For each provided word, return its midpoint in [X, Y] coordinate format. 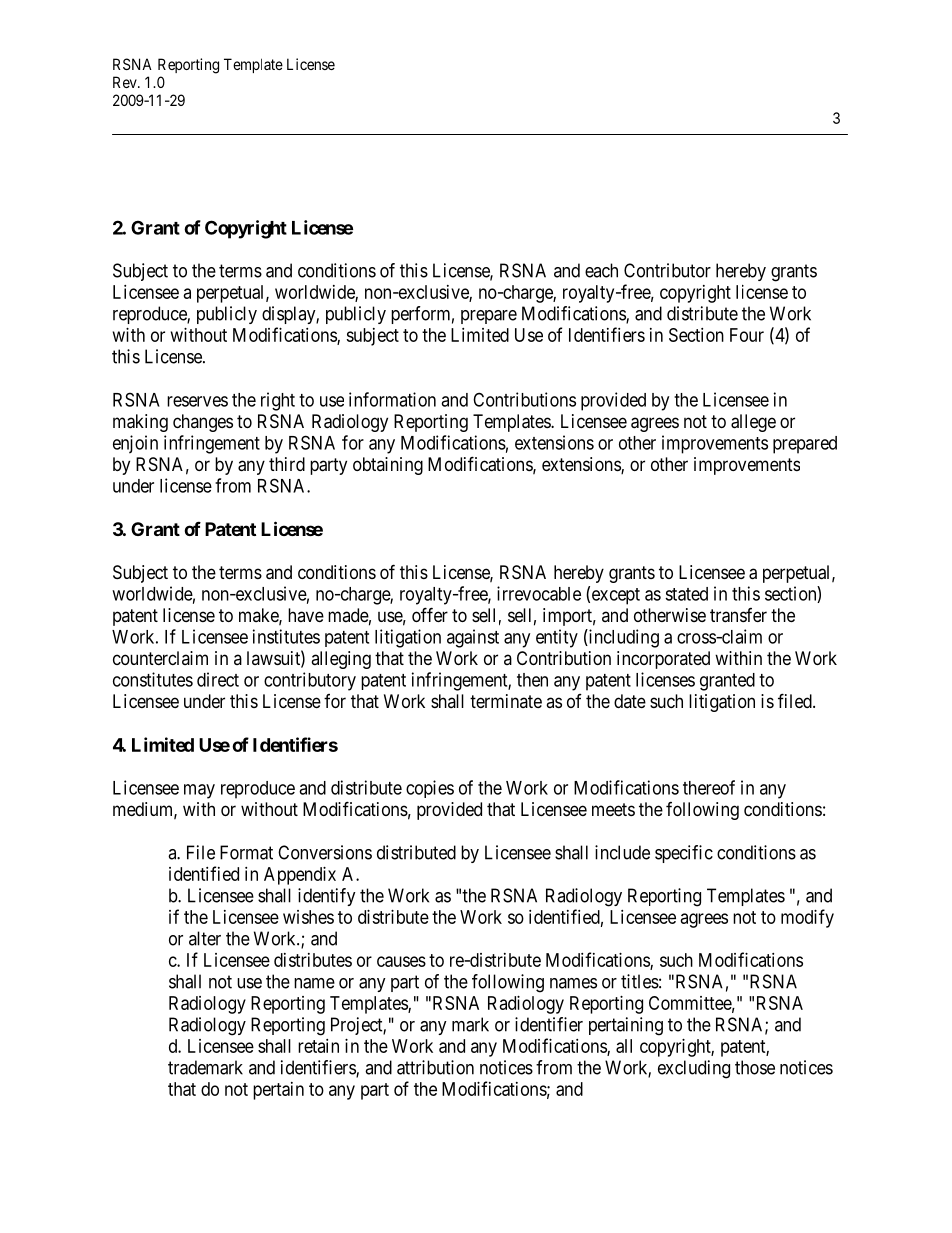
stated [686, 594]
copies [430, 789]
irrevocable [539, 593]
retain [318, 1046]
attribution [435, 1067]
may [199, 791]
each [601, 270]
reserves [197, 401]
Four [747, 335]
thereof [709, 787]
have [306, 615]
